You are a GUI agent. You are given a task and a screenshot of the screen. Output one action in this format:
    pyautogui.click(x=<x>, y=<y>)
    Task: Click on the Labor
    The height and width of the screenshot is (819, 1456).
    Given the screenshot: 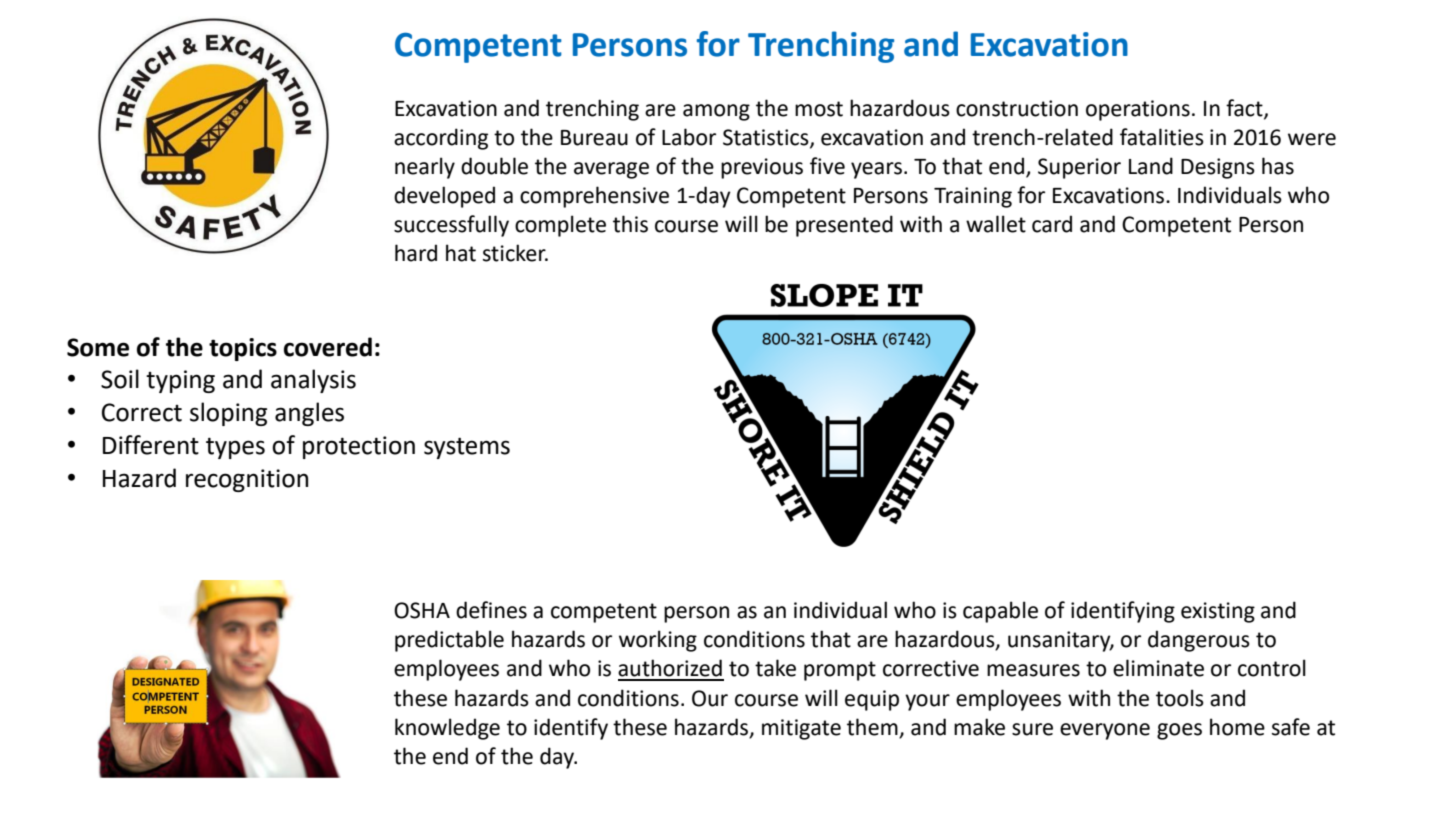 What is the action you would take?
    pyautogui.click(x=689, y=137)
